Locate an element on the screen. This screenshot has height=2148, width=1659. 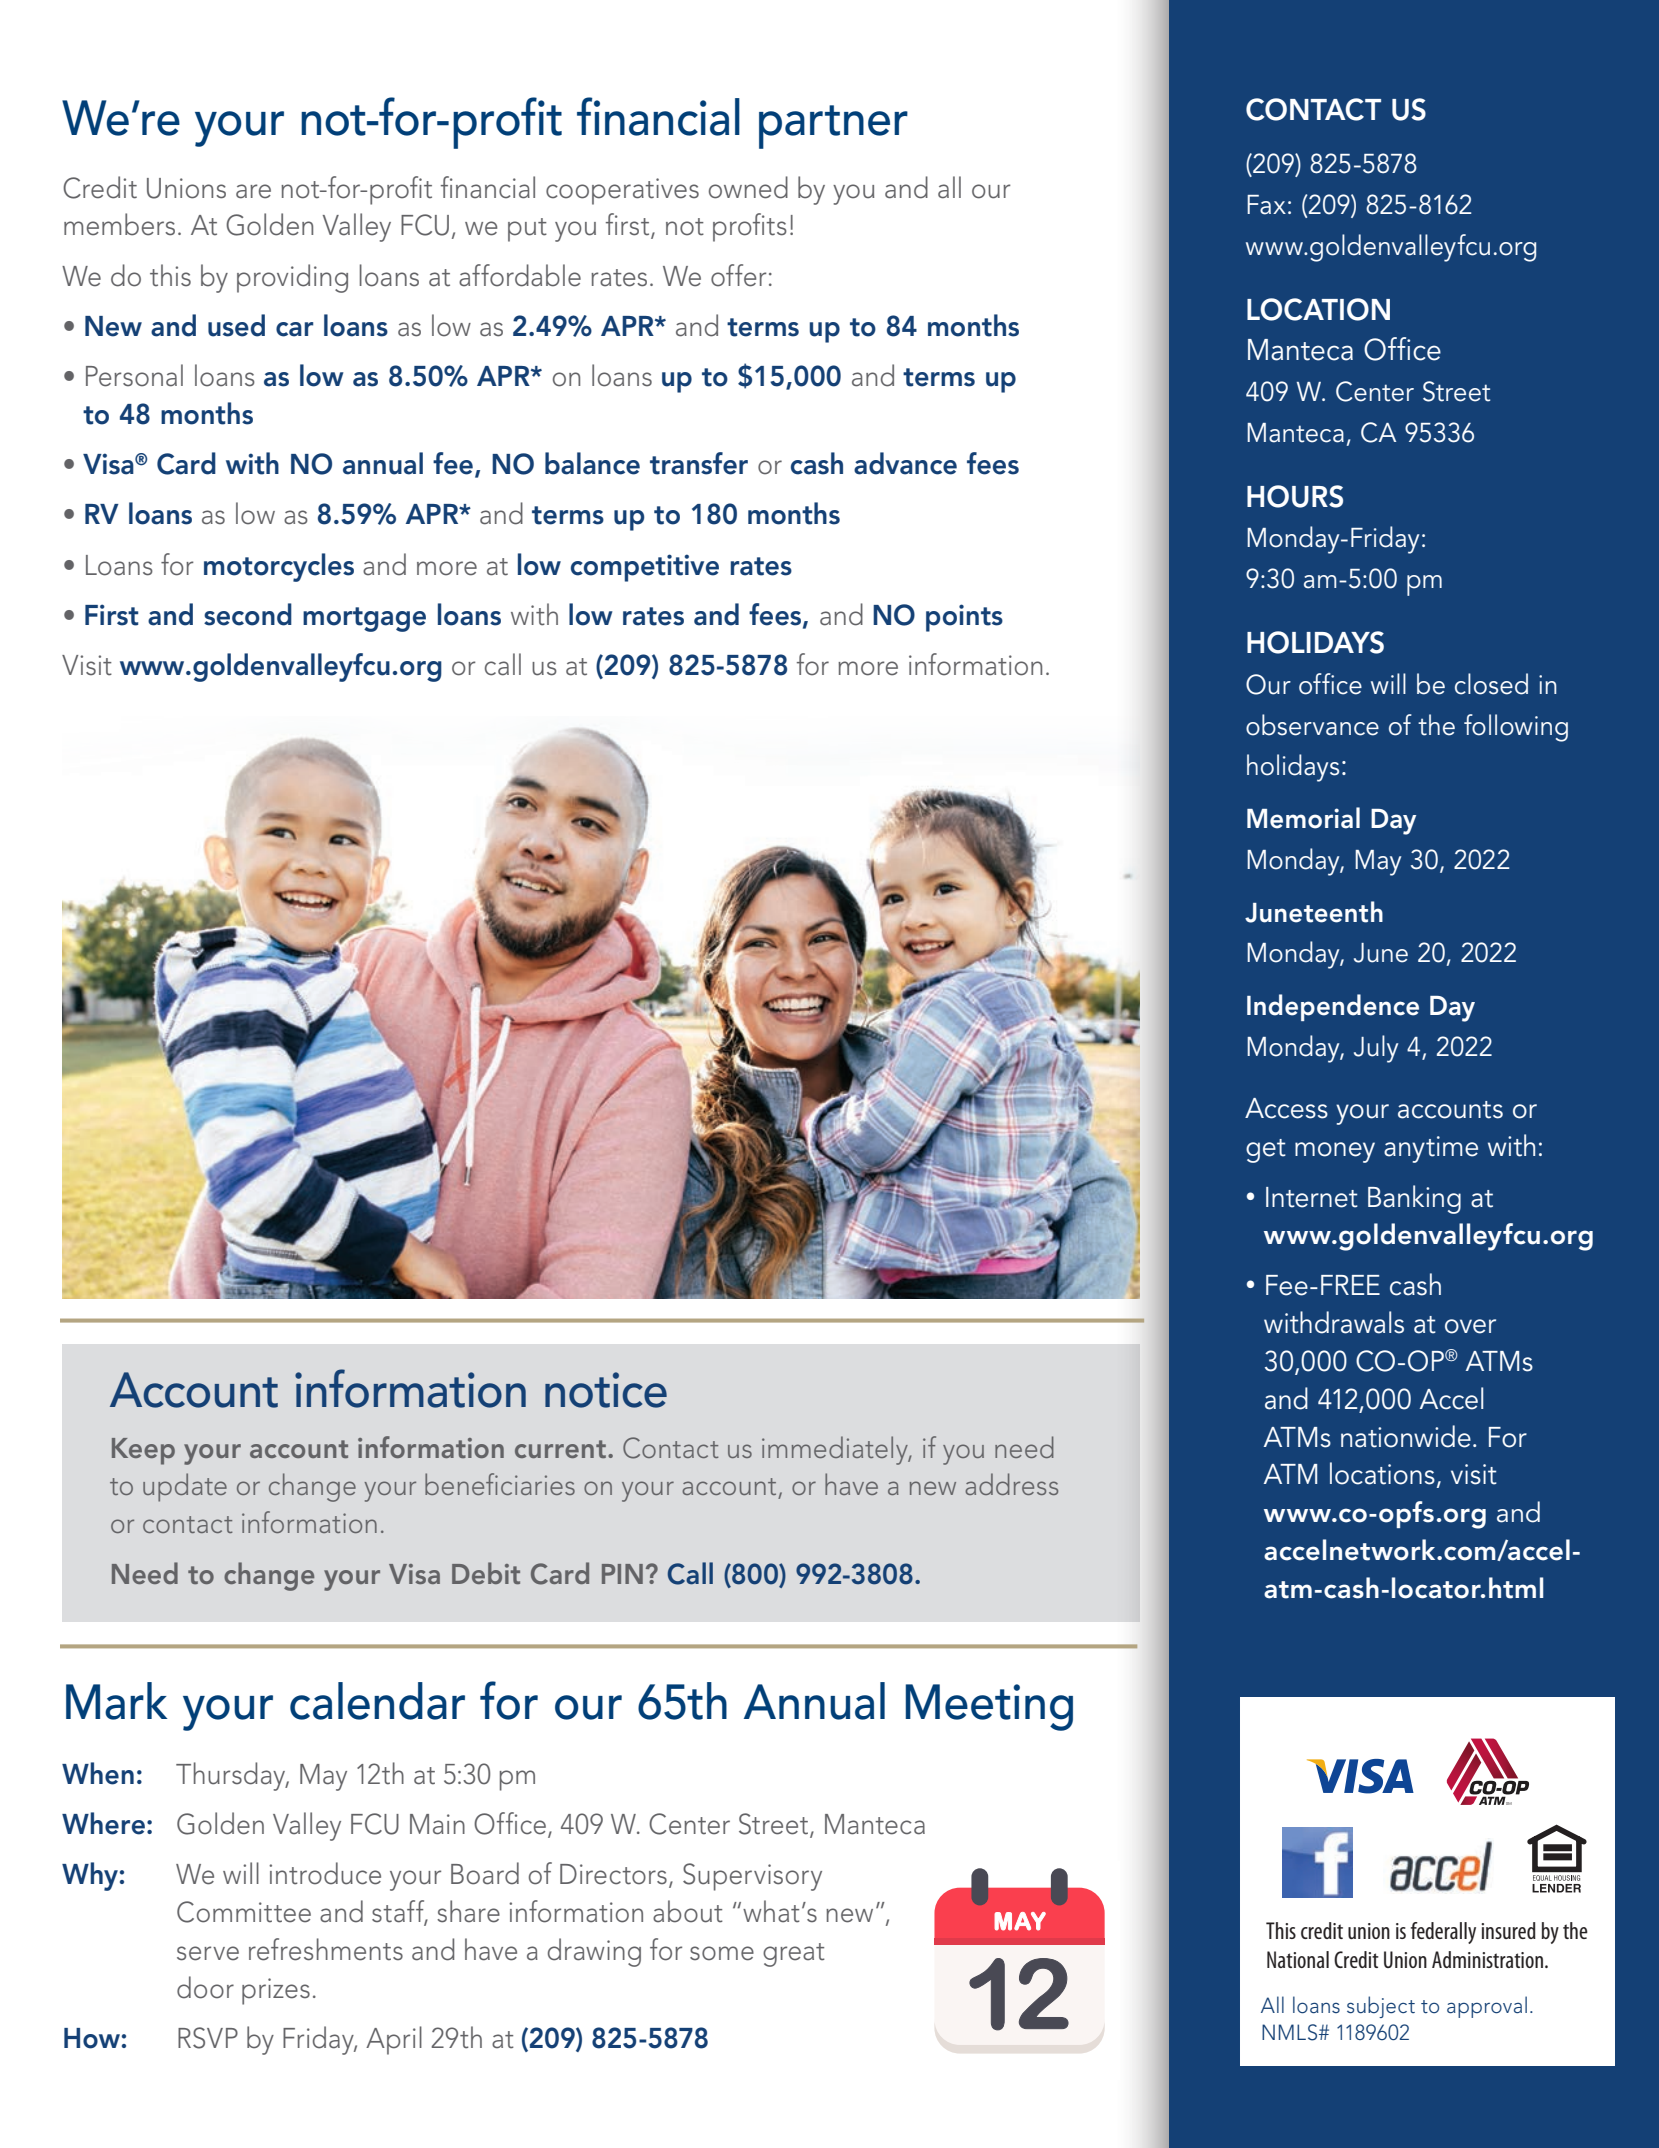
prizes is located at coordinates (276, 1991).
